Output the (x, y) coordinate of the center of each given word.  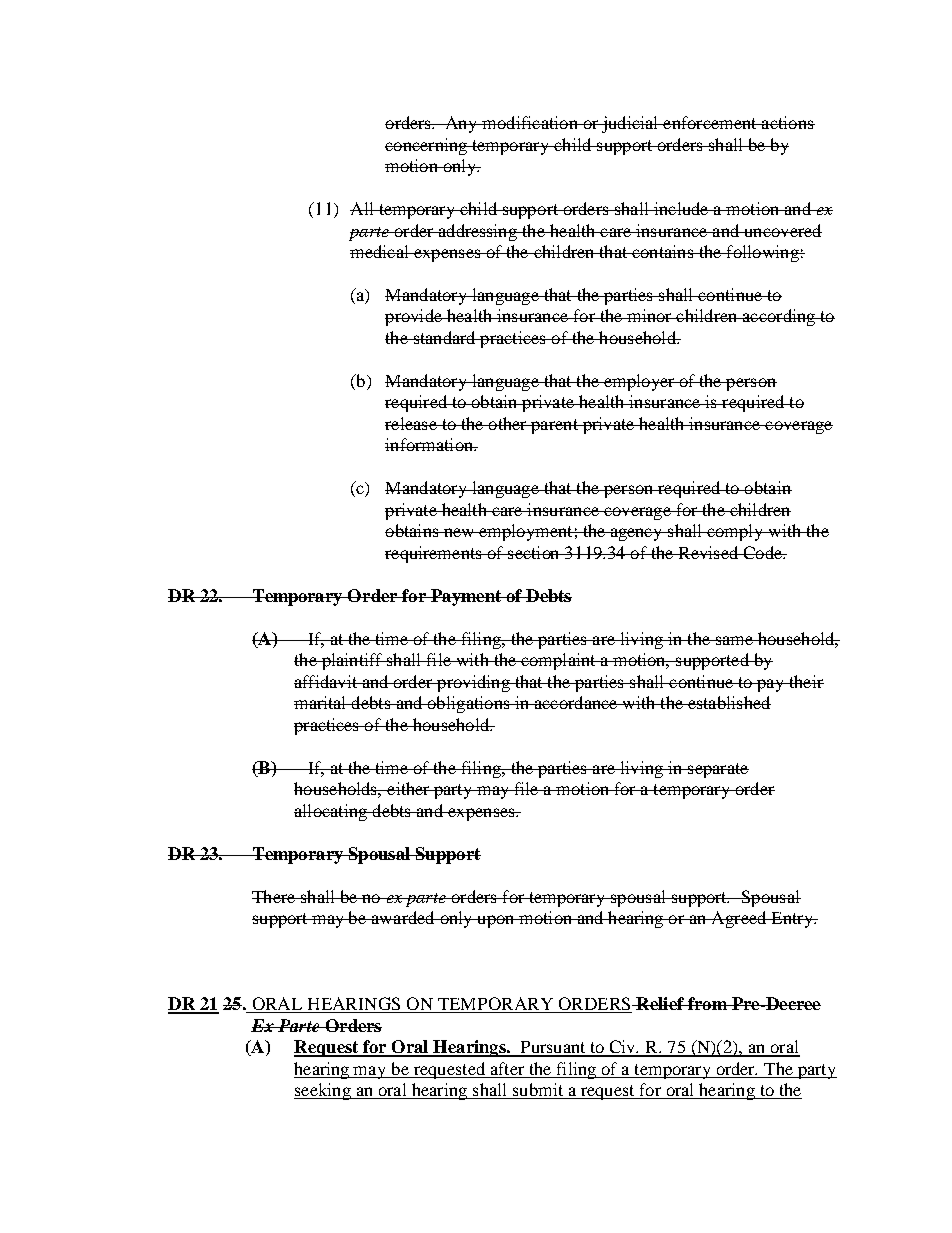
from (707, 1003)
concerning (427, 146)
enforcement (710, 122)
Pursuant (553, 1048)
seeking (323, 1091)
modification (530, 122)
